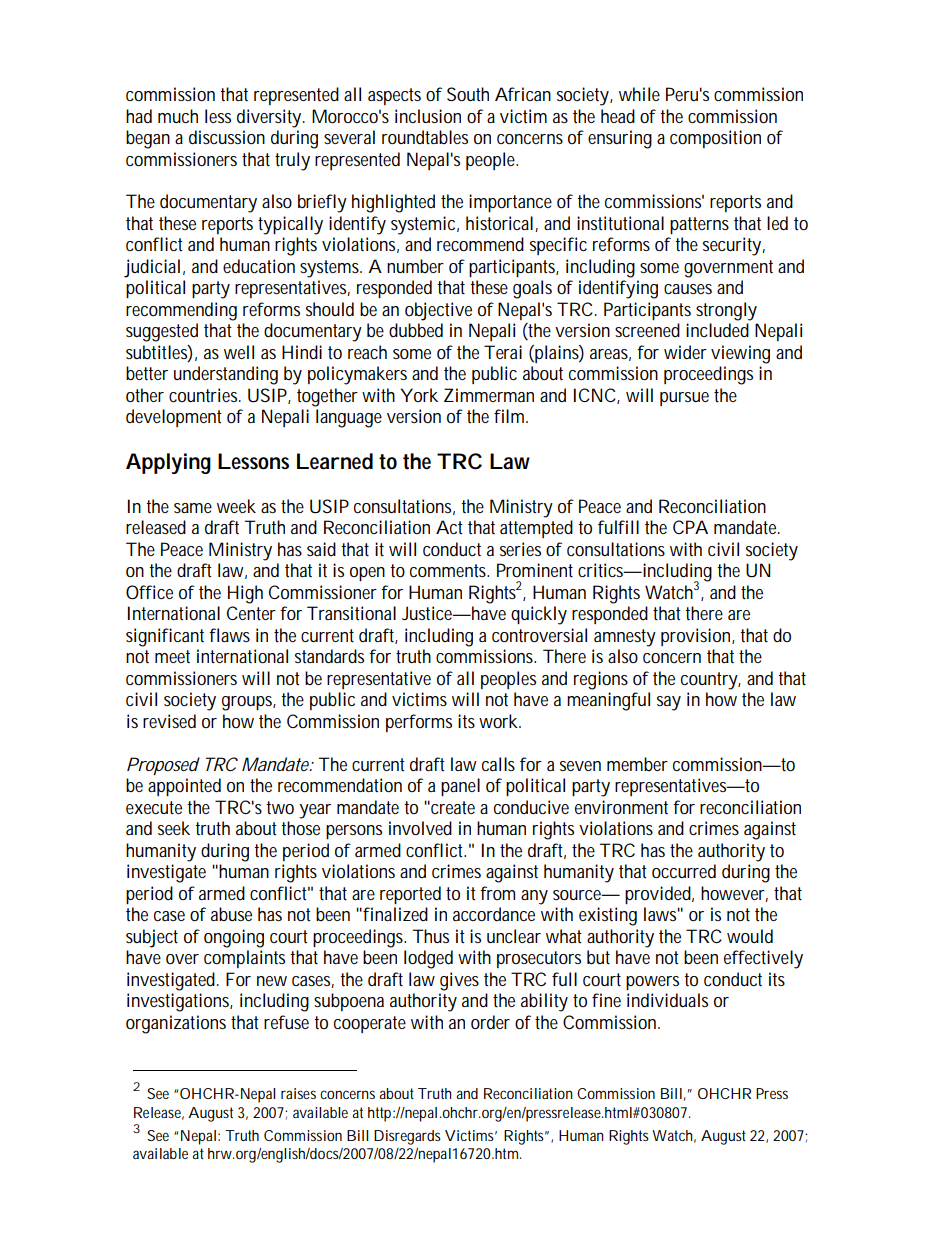 This page has height=1233, width=952. Describe the element at coordinates (684, 871) in the page. I see `occurred` at that location.
